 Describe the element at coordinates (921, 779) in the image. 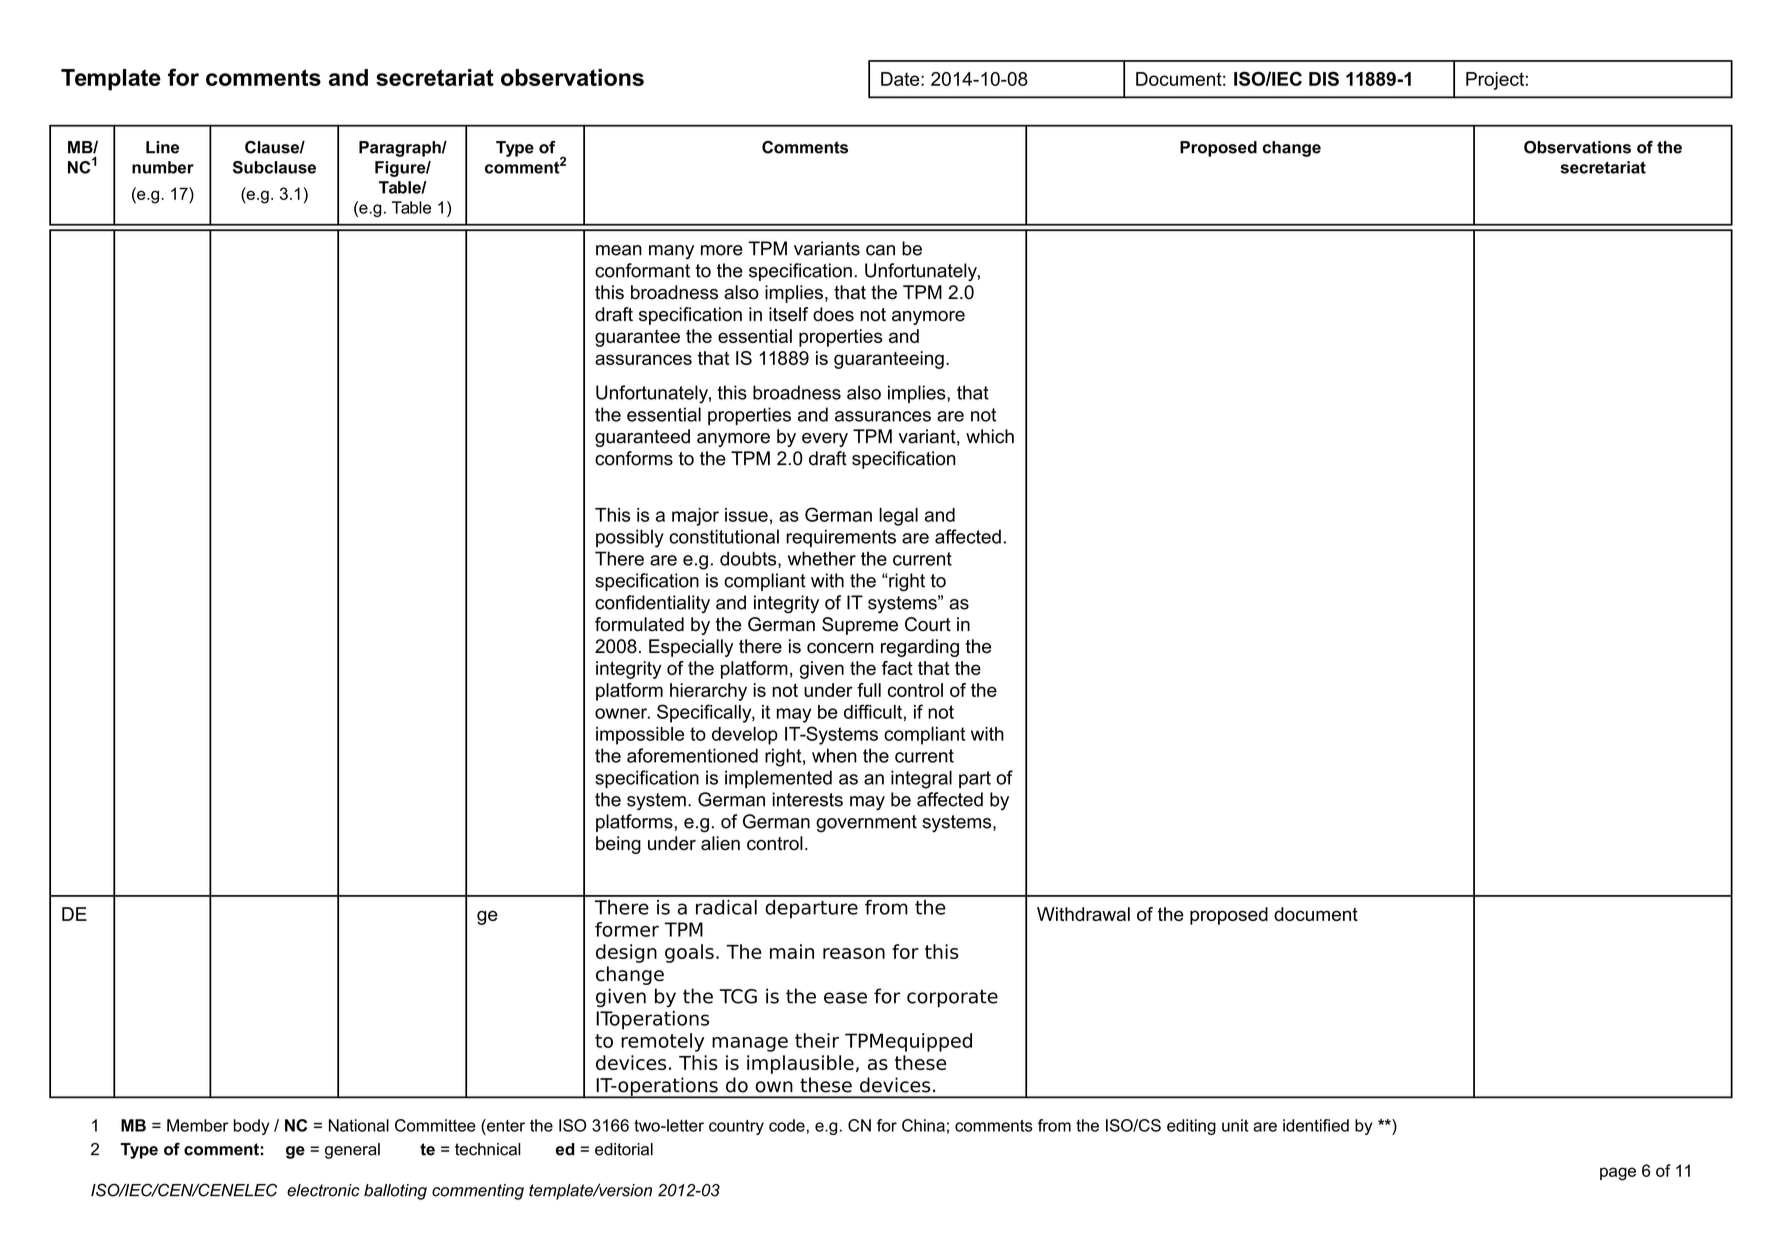

I see `integral` at that location.
